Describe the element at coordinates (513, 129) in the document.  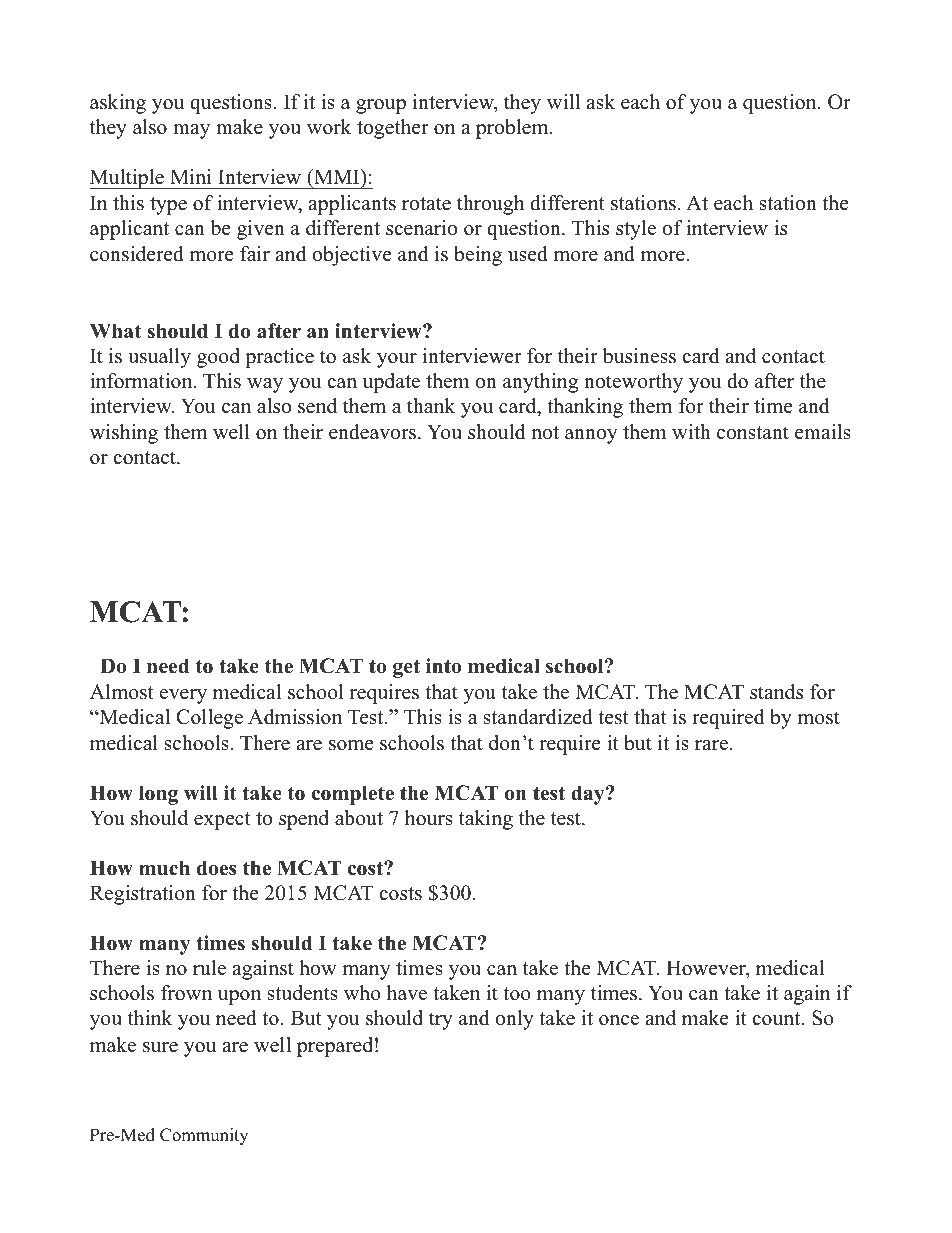
I see `problem` at that location.
